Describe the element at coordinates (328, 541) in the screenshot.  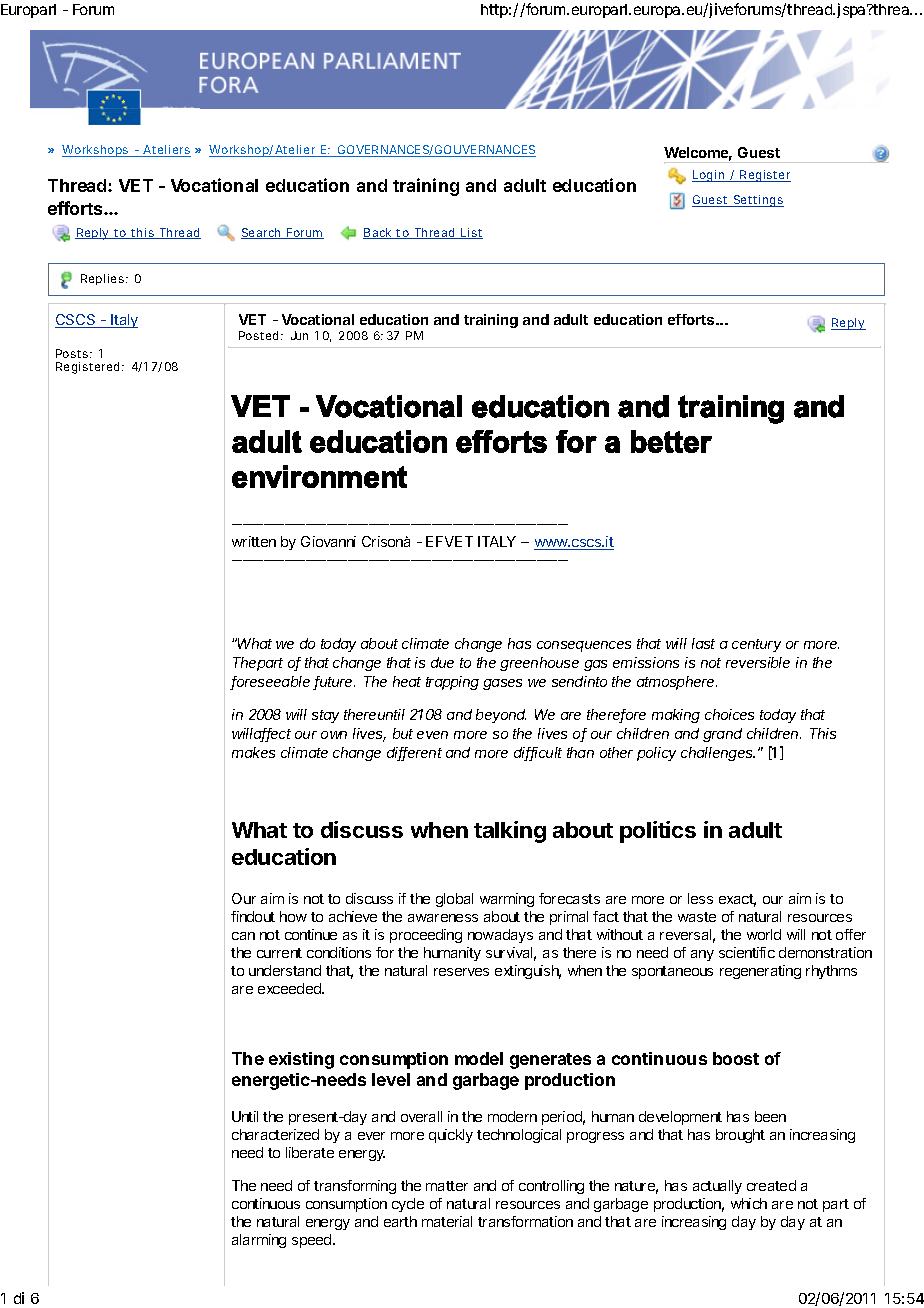
I see `Giovanni` at that location.
